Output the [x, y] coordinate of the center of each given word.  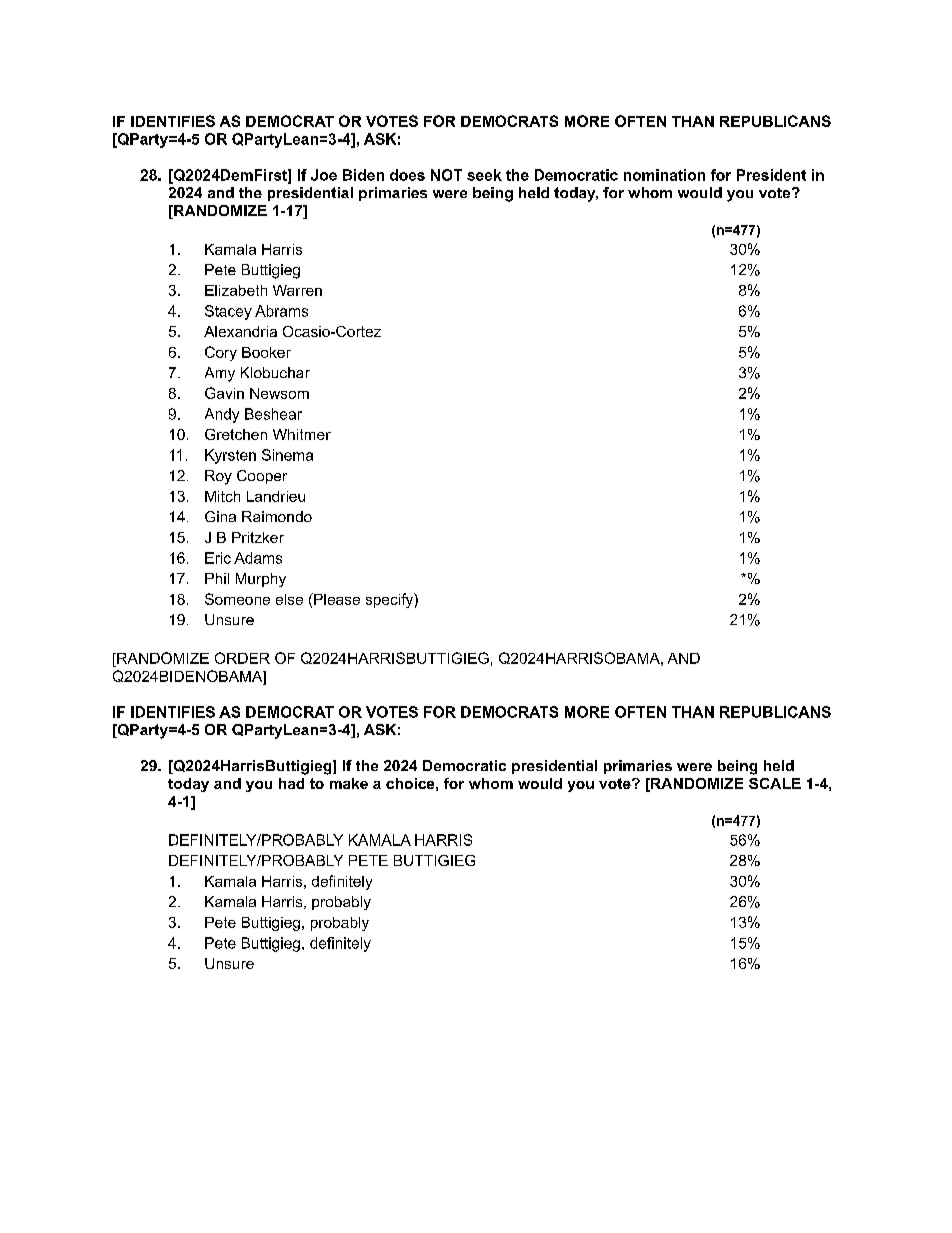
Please [336, 599]
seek [484, 175]
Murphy [261, 580]
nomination [664, 175]
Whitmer [302, 434]
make [349, 783]
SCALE [775, 783]
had [291, 783]
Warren [297, 290]
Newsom [279, 393]
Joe [324, 175]
